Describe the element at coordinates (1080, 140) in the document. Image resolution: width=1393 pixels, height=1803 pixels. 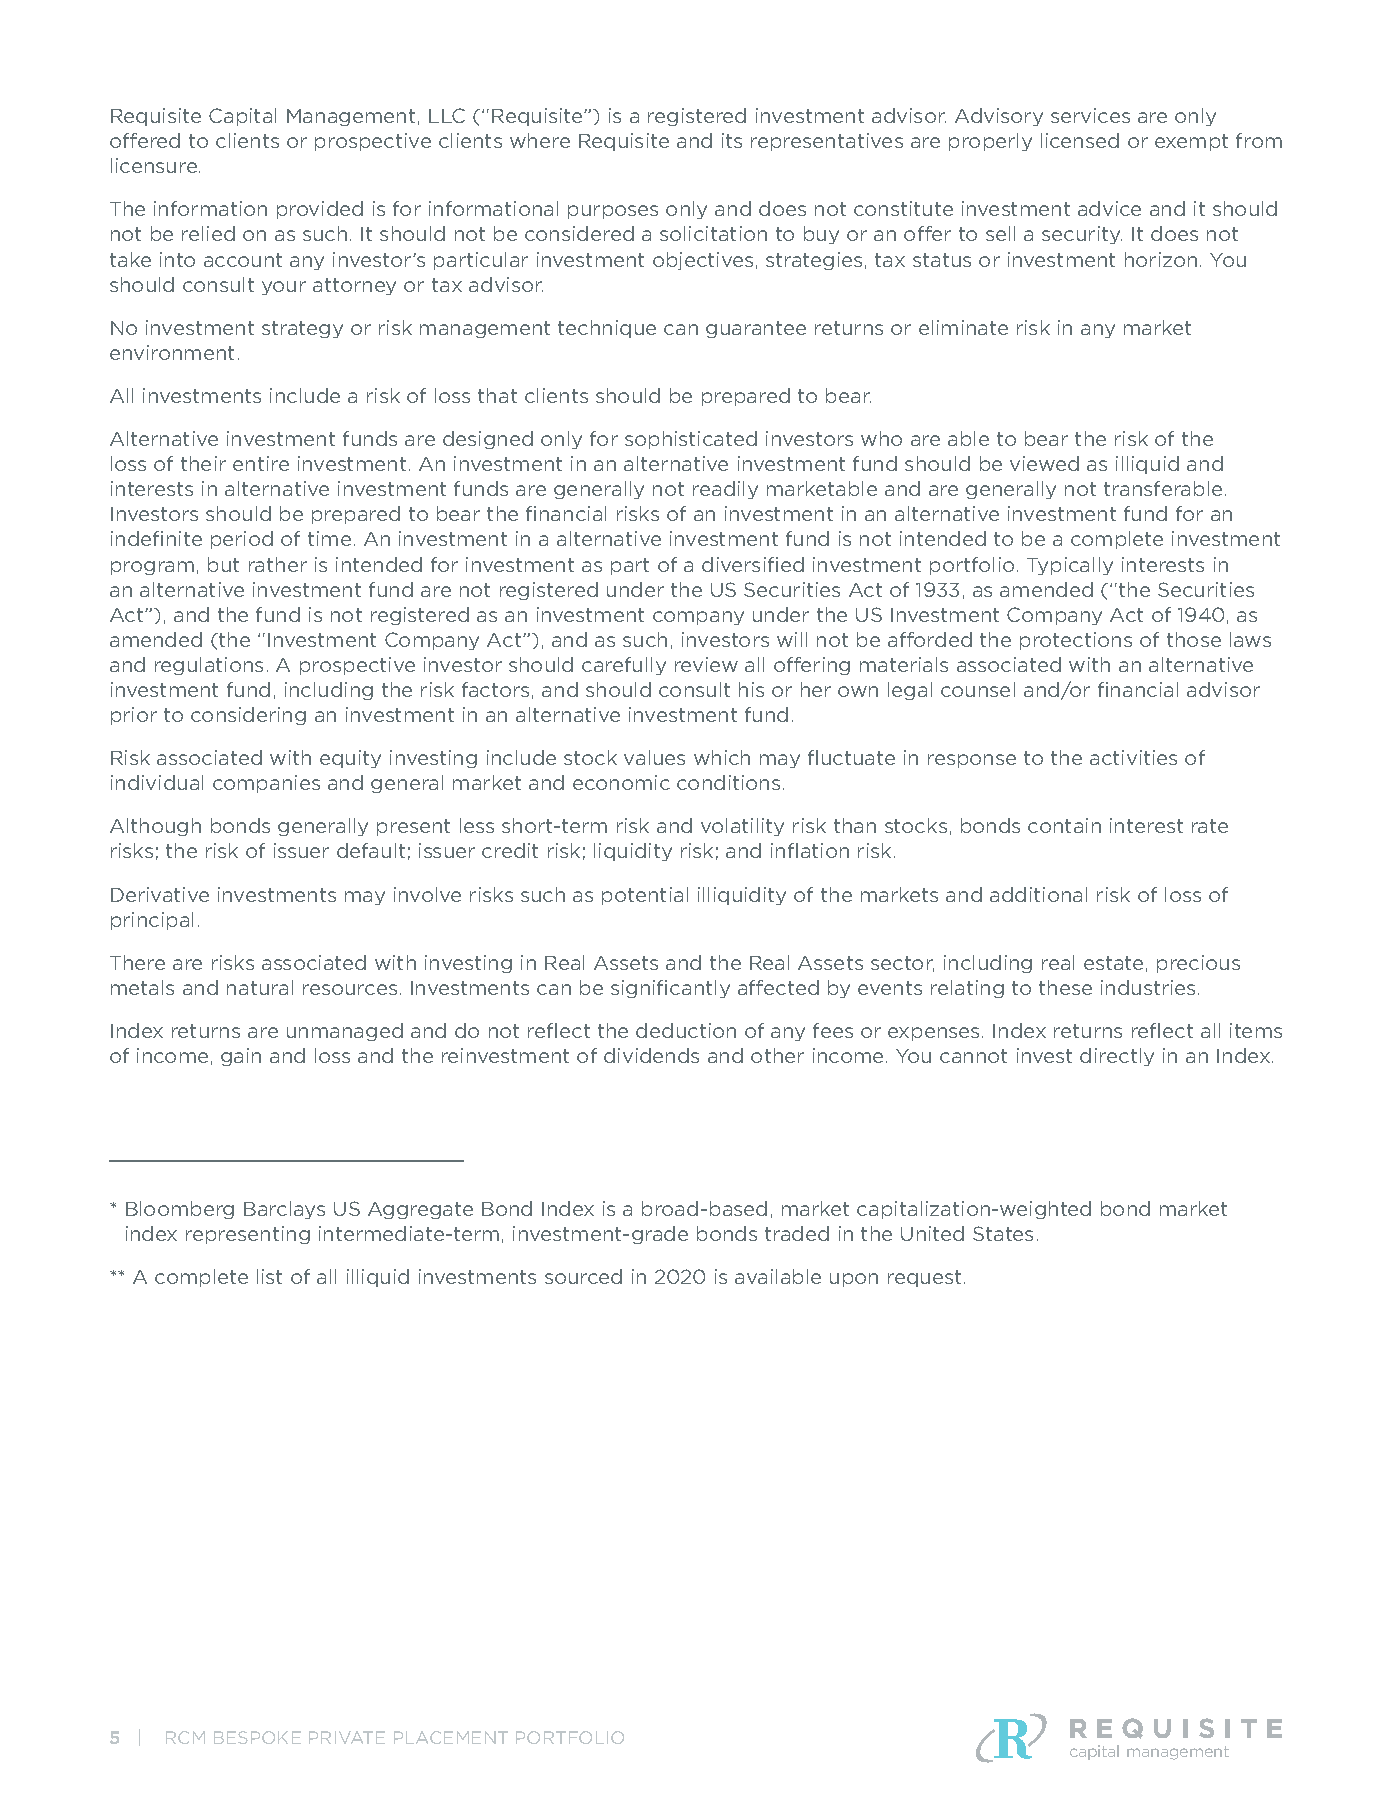
I see `licensed` at that location.
